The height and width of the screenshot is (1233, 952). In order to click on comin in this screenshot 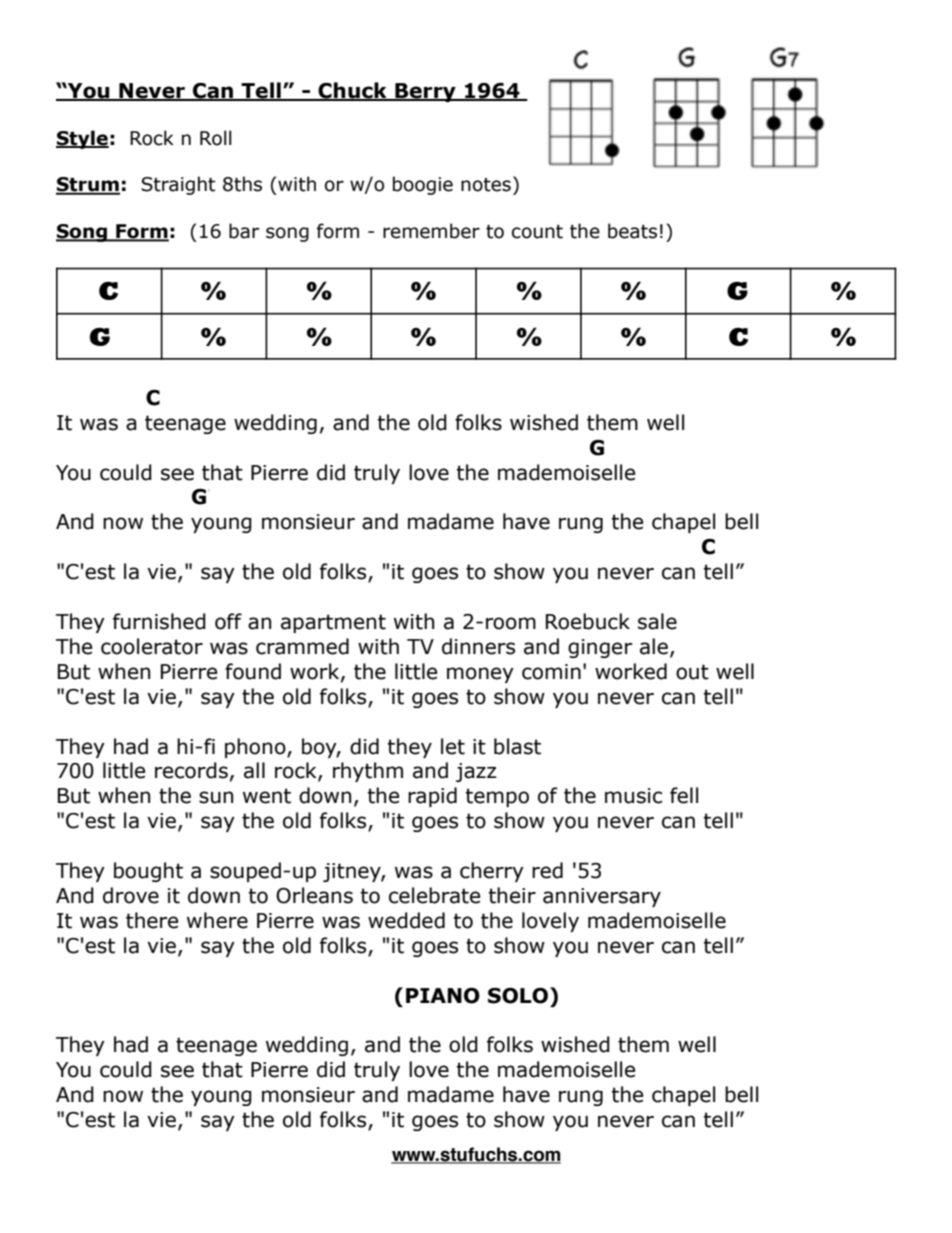, I will do `click(551, 672)`.
